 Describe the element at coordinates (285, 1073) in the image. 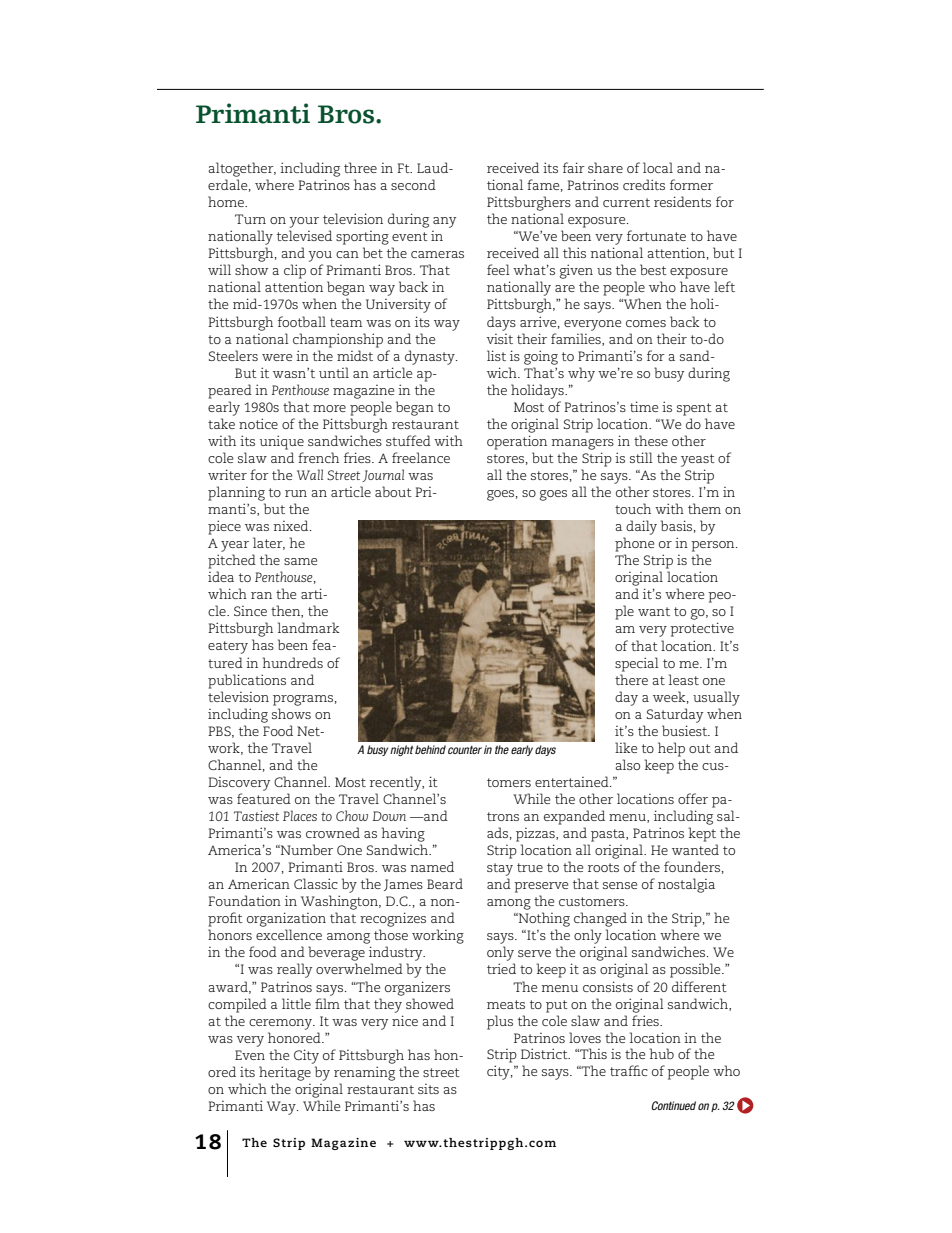

I see `heritage` at that location.
